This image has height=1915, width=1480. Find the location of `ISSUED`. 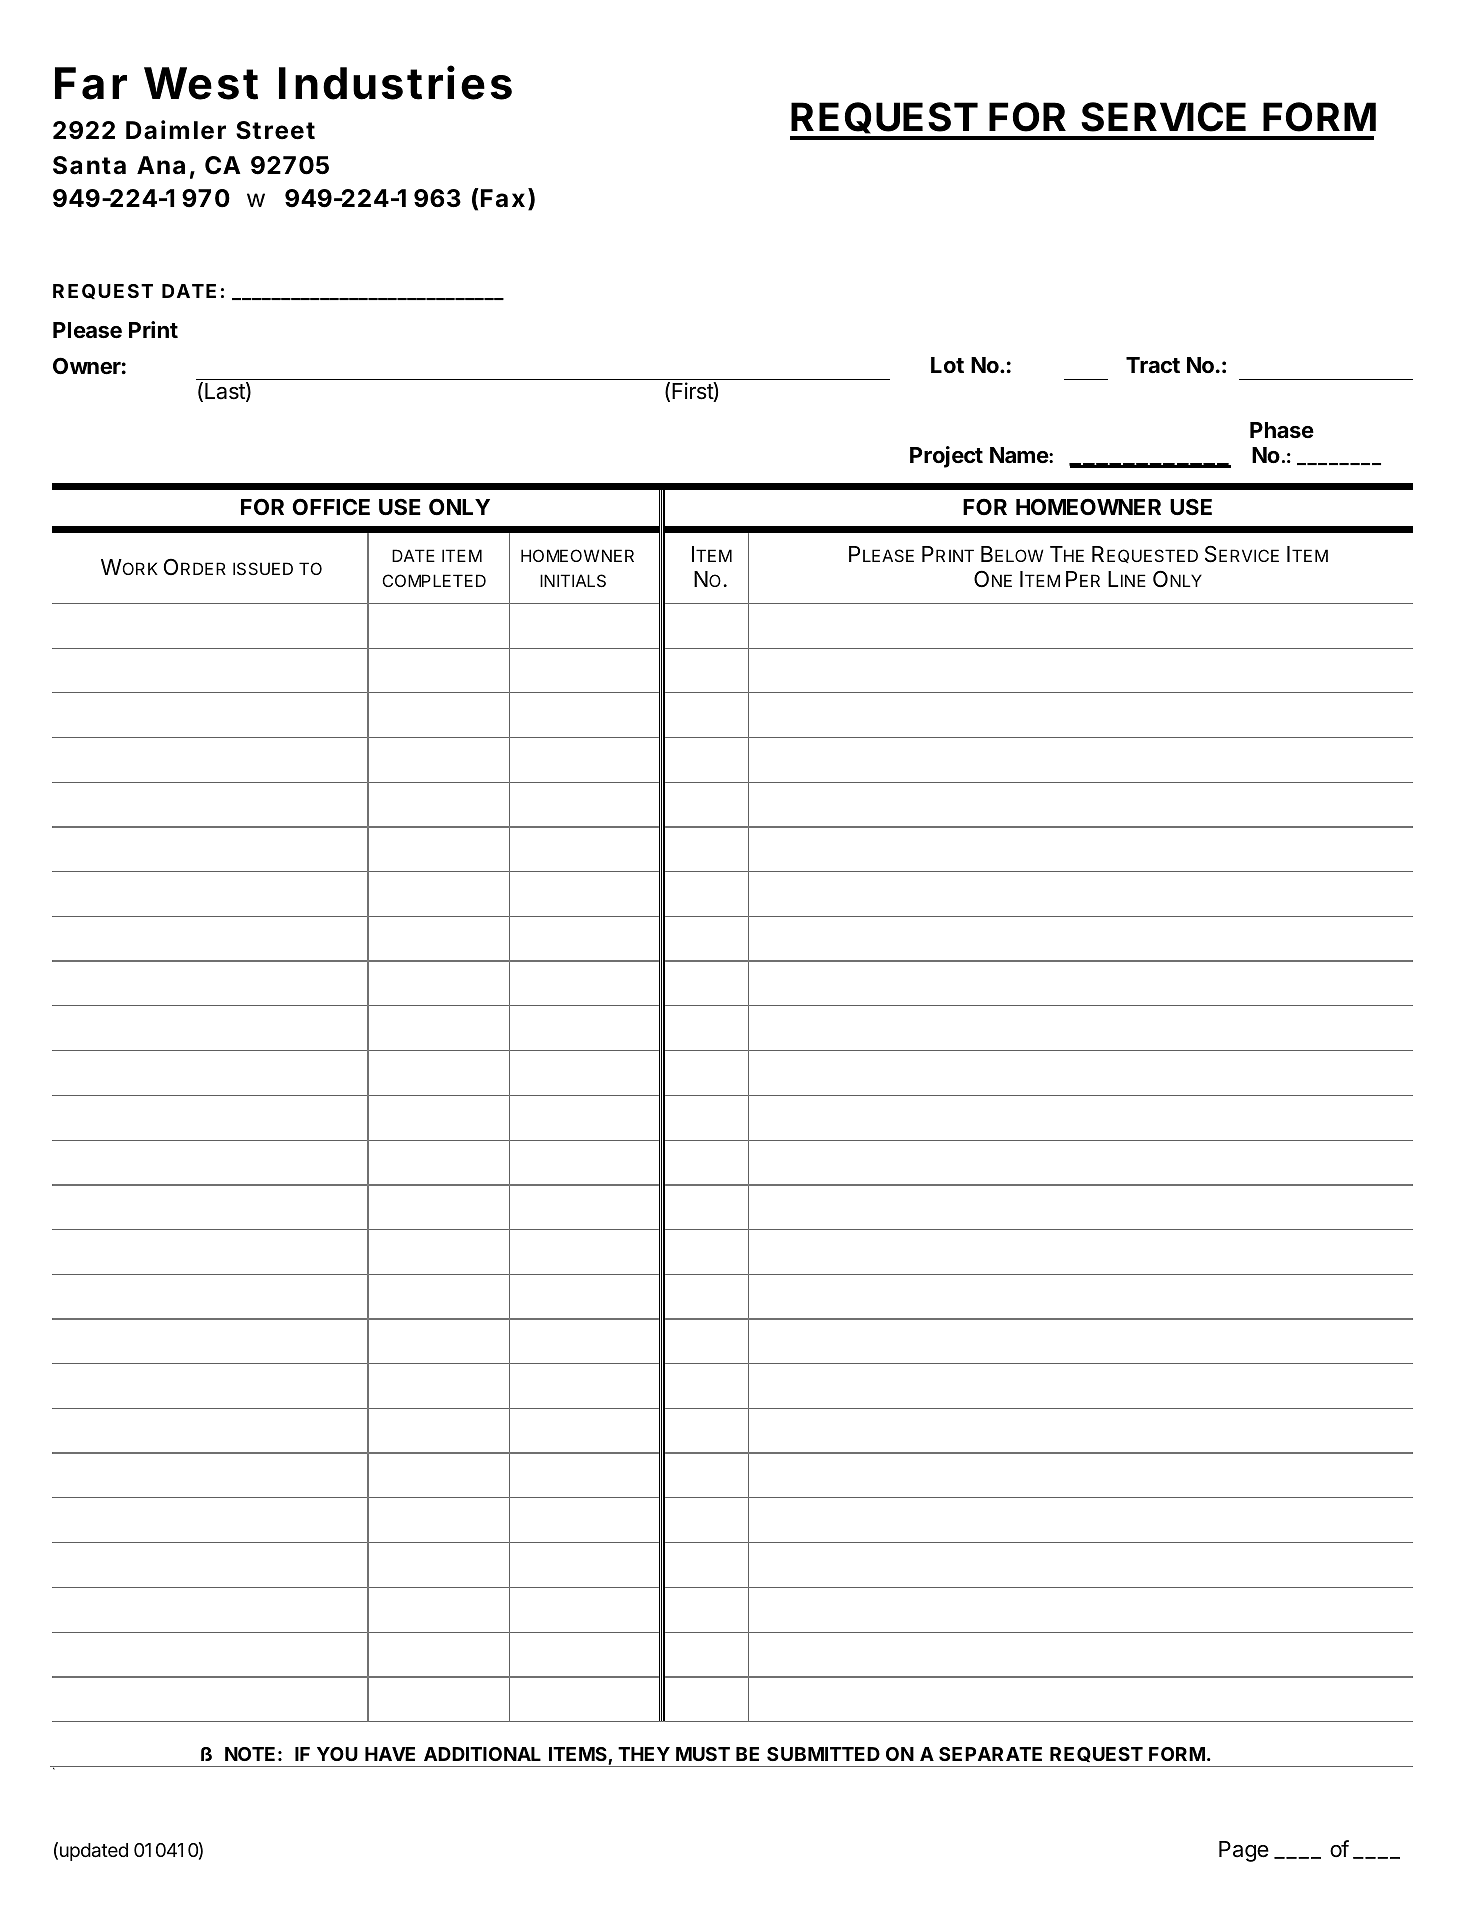

ISSUED is located at coordinates (263, 568).
